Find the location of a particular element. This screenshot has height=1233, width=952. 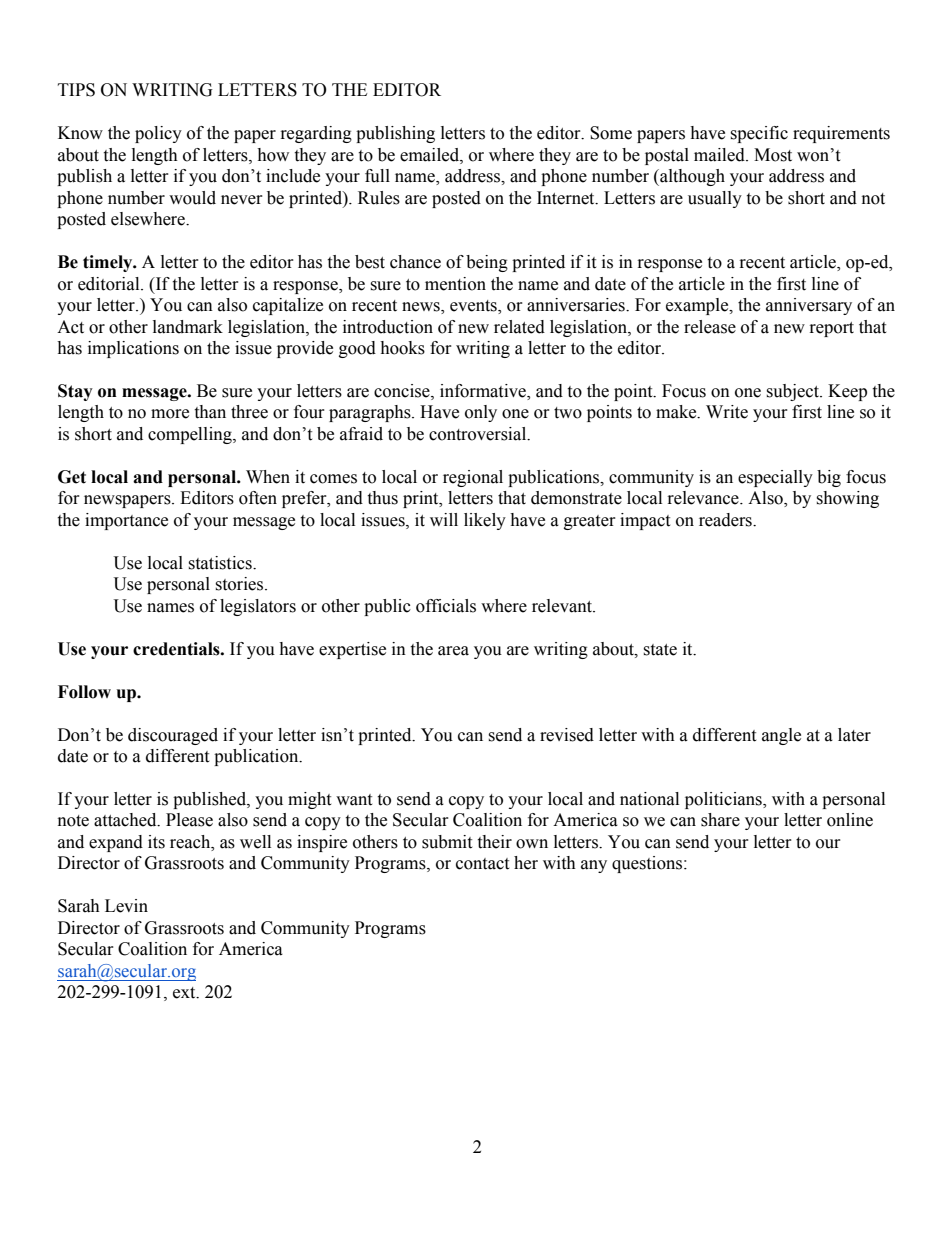

specific is located at coordinates (759, 134).
